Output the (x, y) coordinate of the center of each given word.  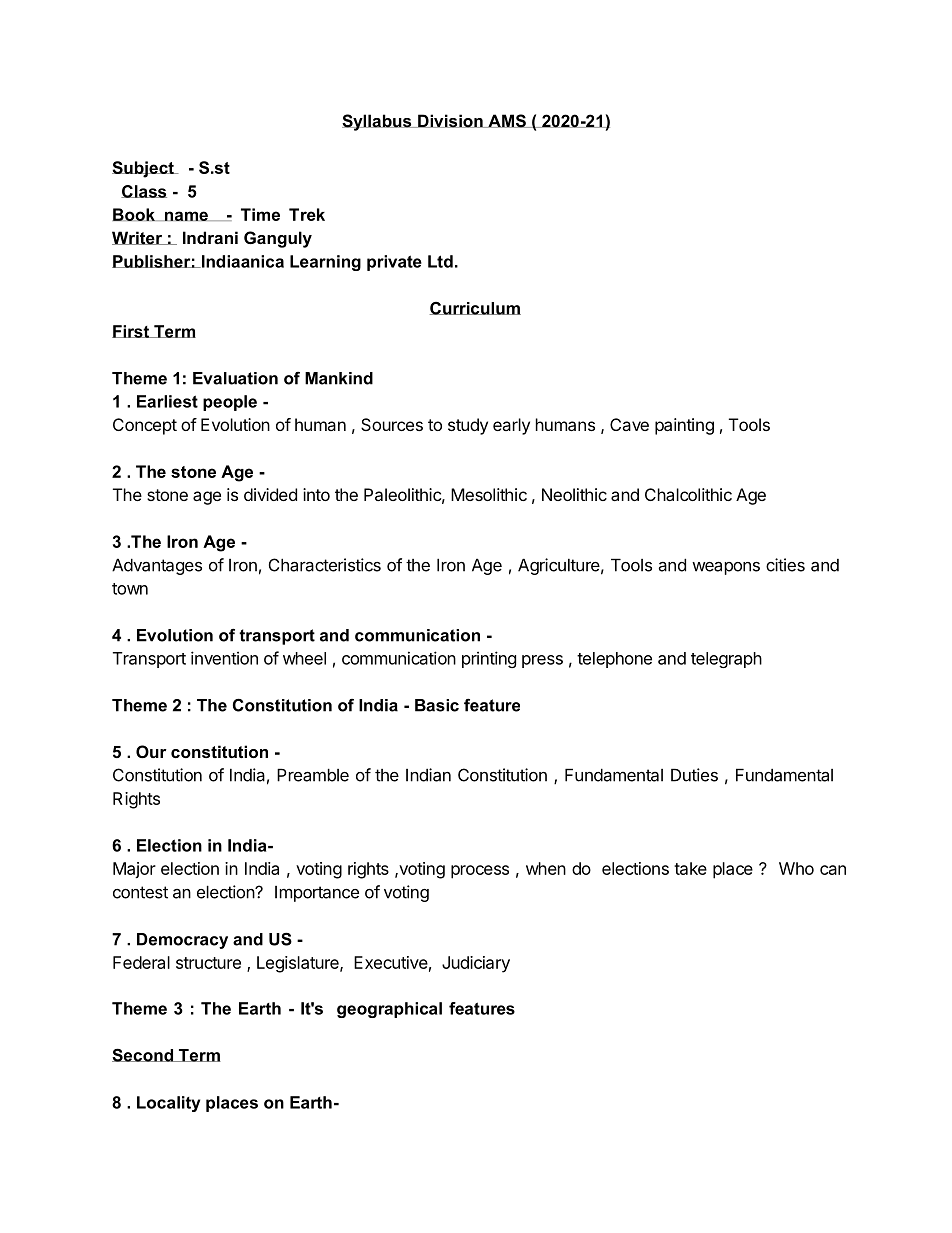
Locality (168, 1104)
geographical (389, 1010)
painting (684, 426)
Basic (437, 705)
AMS (507, 121)
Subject (144, 169)
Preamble (313, 775)
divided (270, 494)
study (468, 426)
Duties (694, 775)
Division (450, 121)
